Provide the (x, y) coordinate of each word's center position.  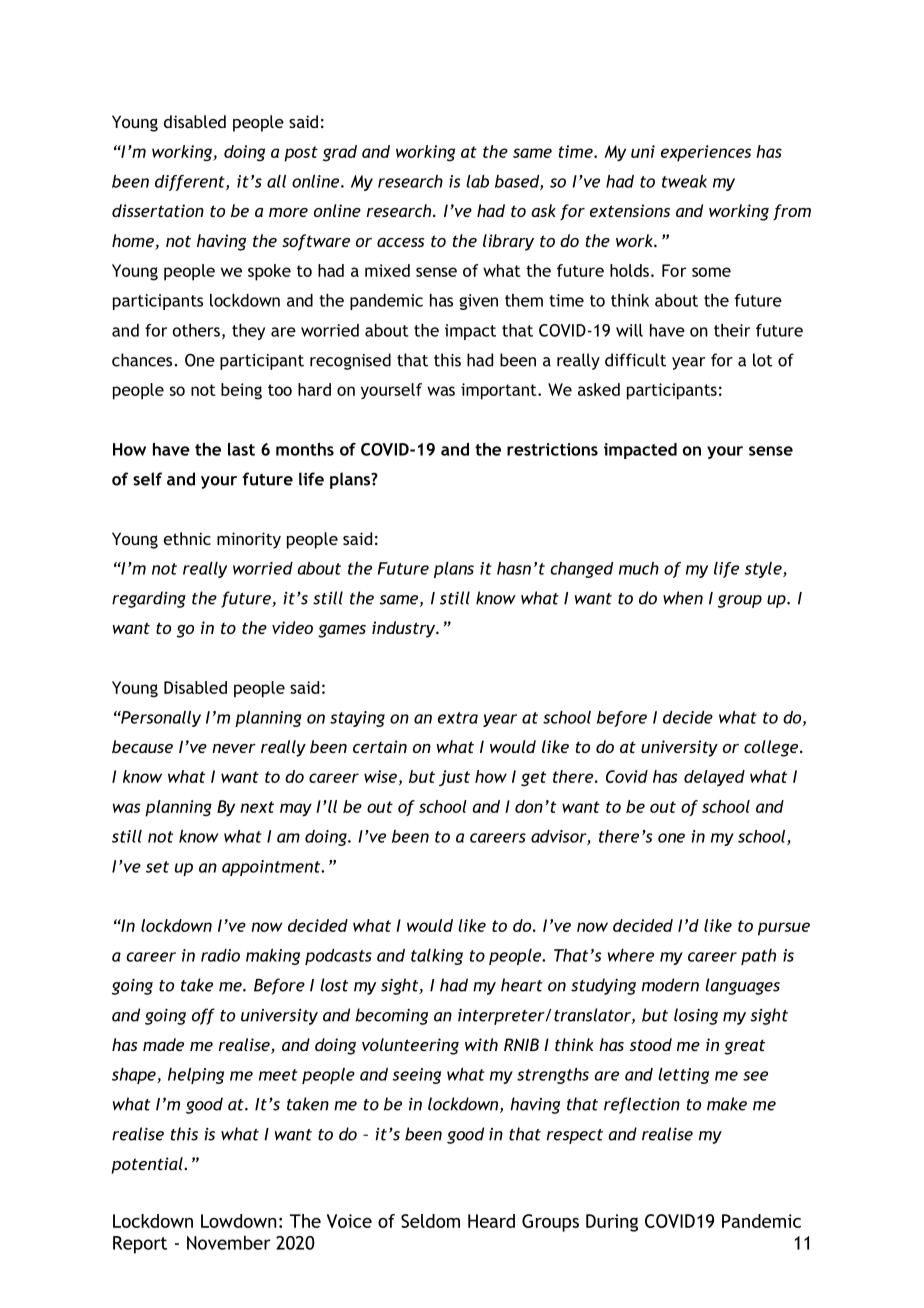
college (772, 748)
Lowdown (239, 1221)
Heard (491, 1221)
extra (458, 718)
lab (477, 181)
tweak (684, 181)
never (234, 748)
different (191, 183)
